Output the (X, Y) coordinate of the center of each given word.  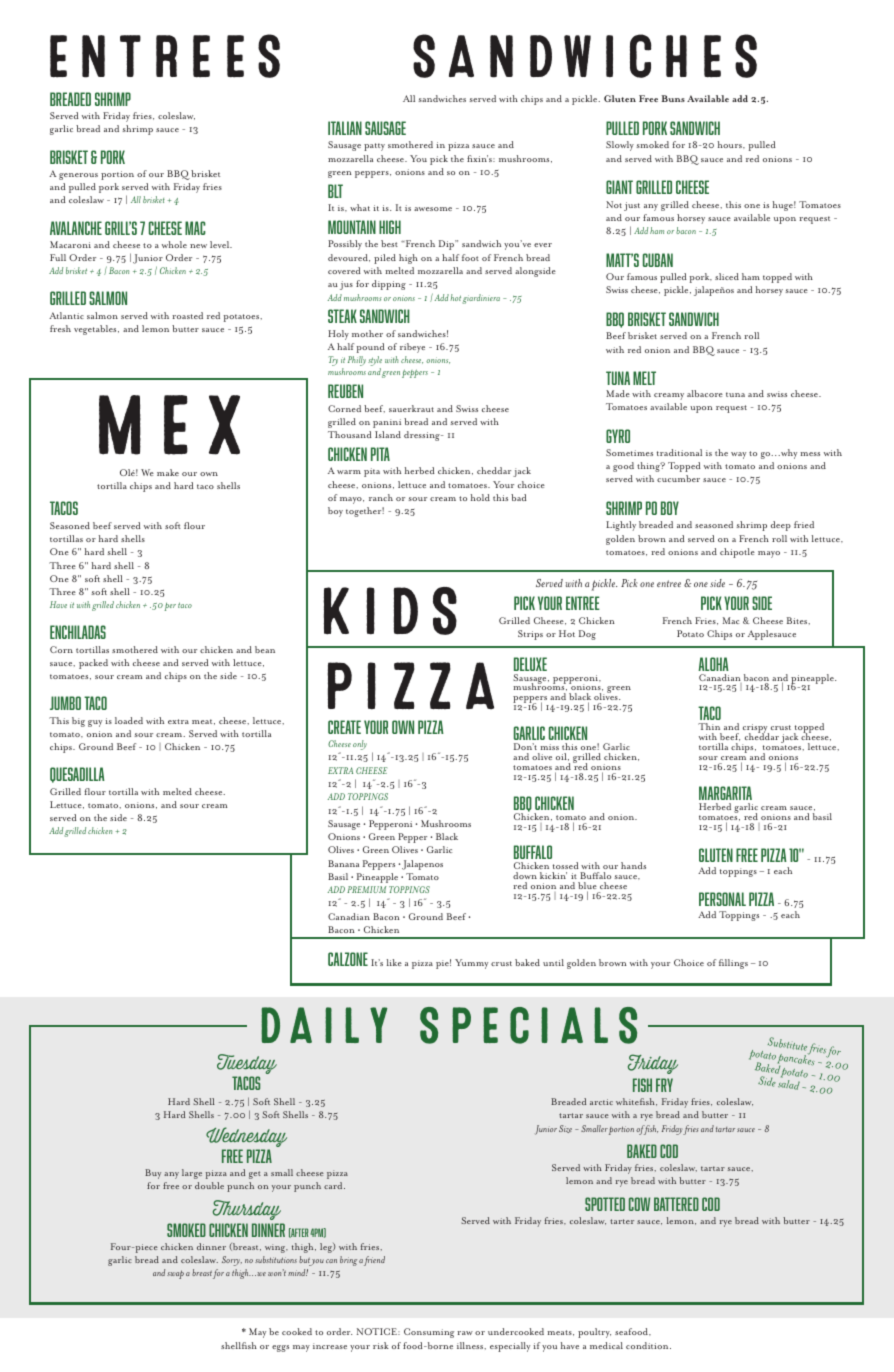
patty (374, 147)
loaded (129, 720)
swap (175, 1274)
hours (731, 144)
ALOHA (713, 664)
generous (78, 176)
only (360, 745)
